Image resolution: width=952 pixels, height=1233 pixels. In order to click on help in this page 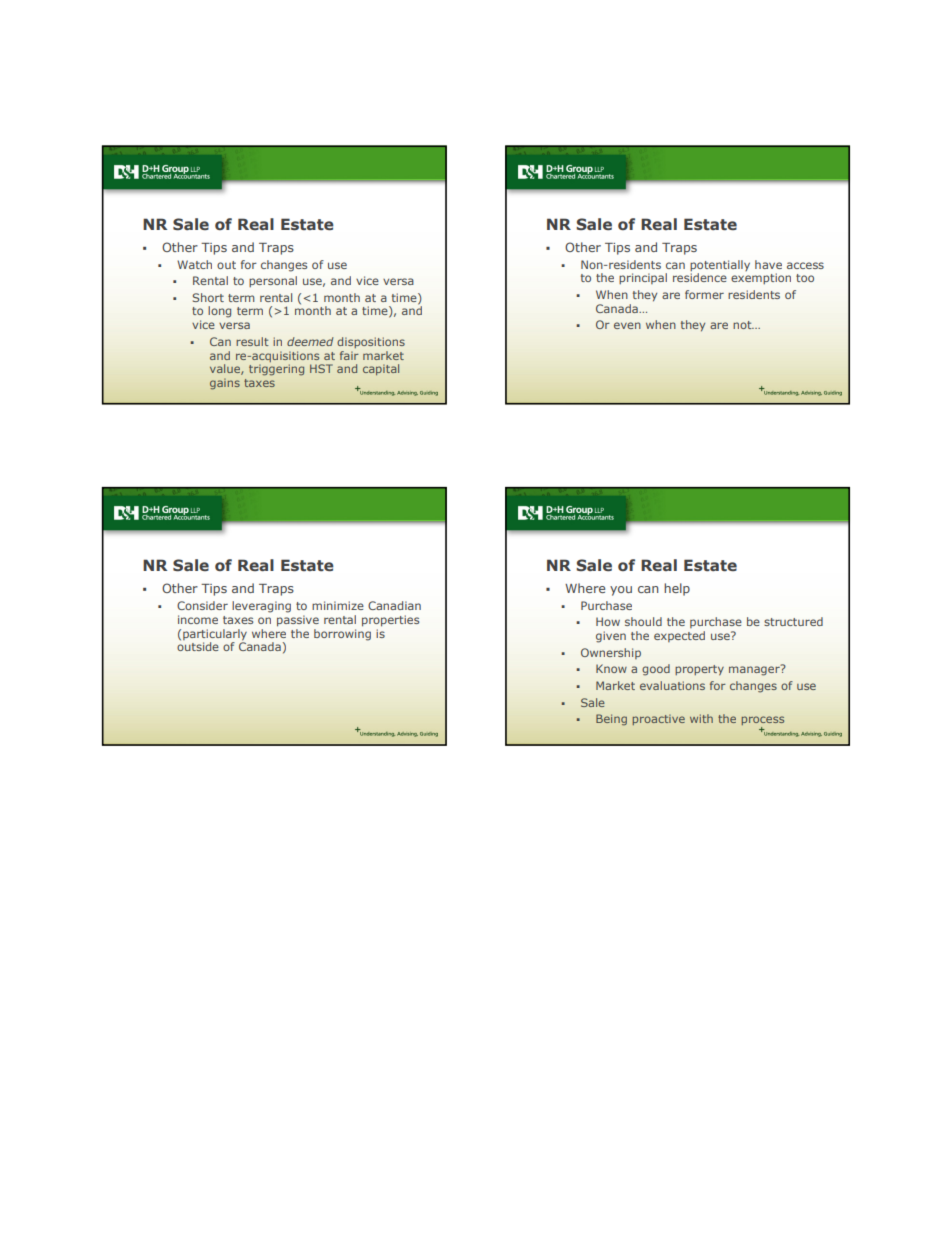, I will do `click(677, 589)`.
